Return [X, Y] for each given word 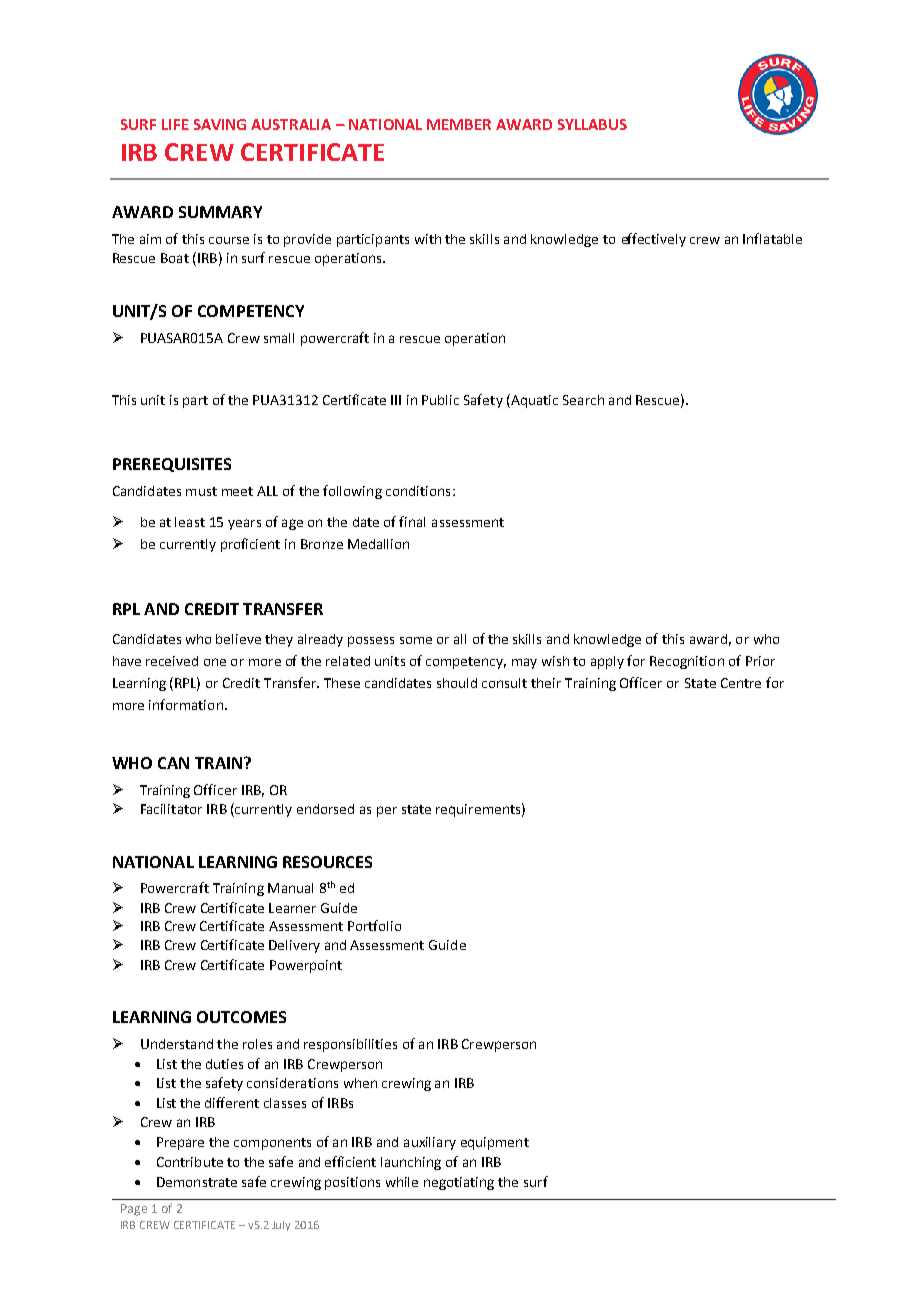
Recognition [687, 662]
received [172, 661]
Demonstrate [197, 1182]
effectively [654, 240]
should [457, 683]
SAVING [220, 124]
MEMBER [459, 124]
